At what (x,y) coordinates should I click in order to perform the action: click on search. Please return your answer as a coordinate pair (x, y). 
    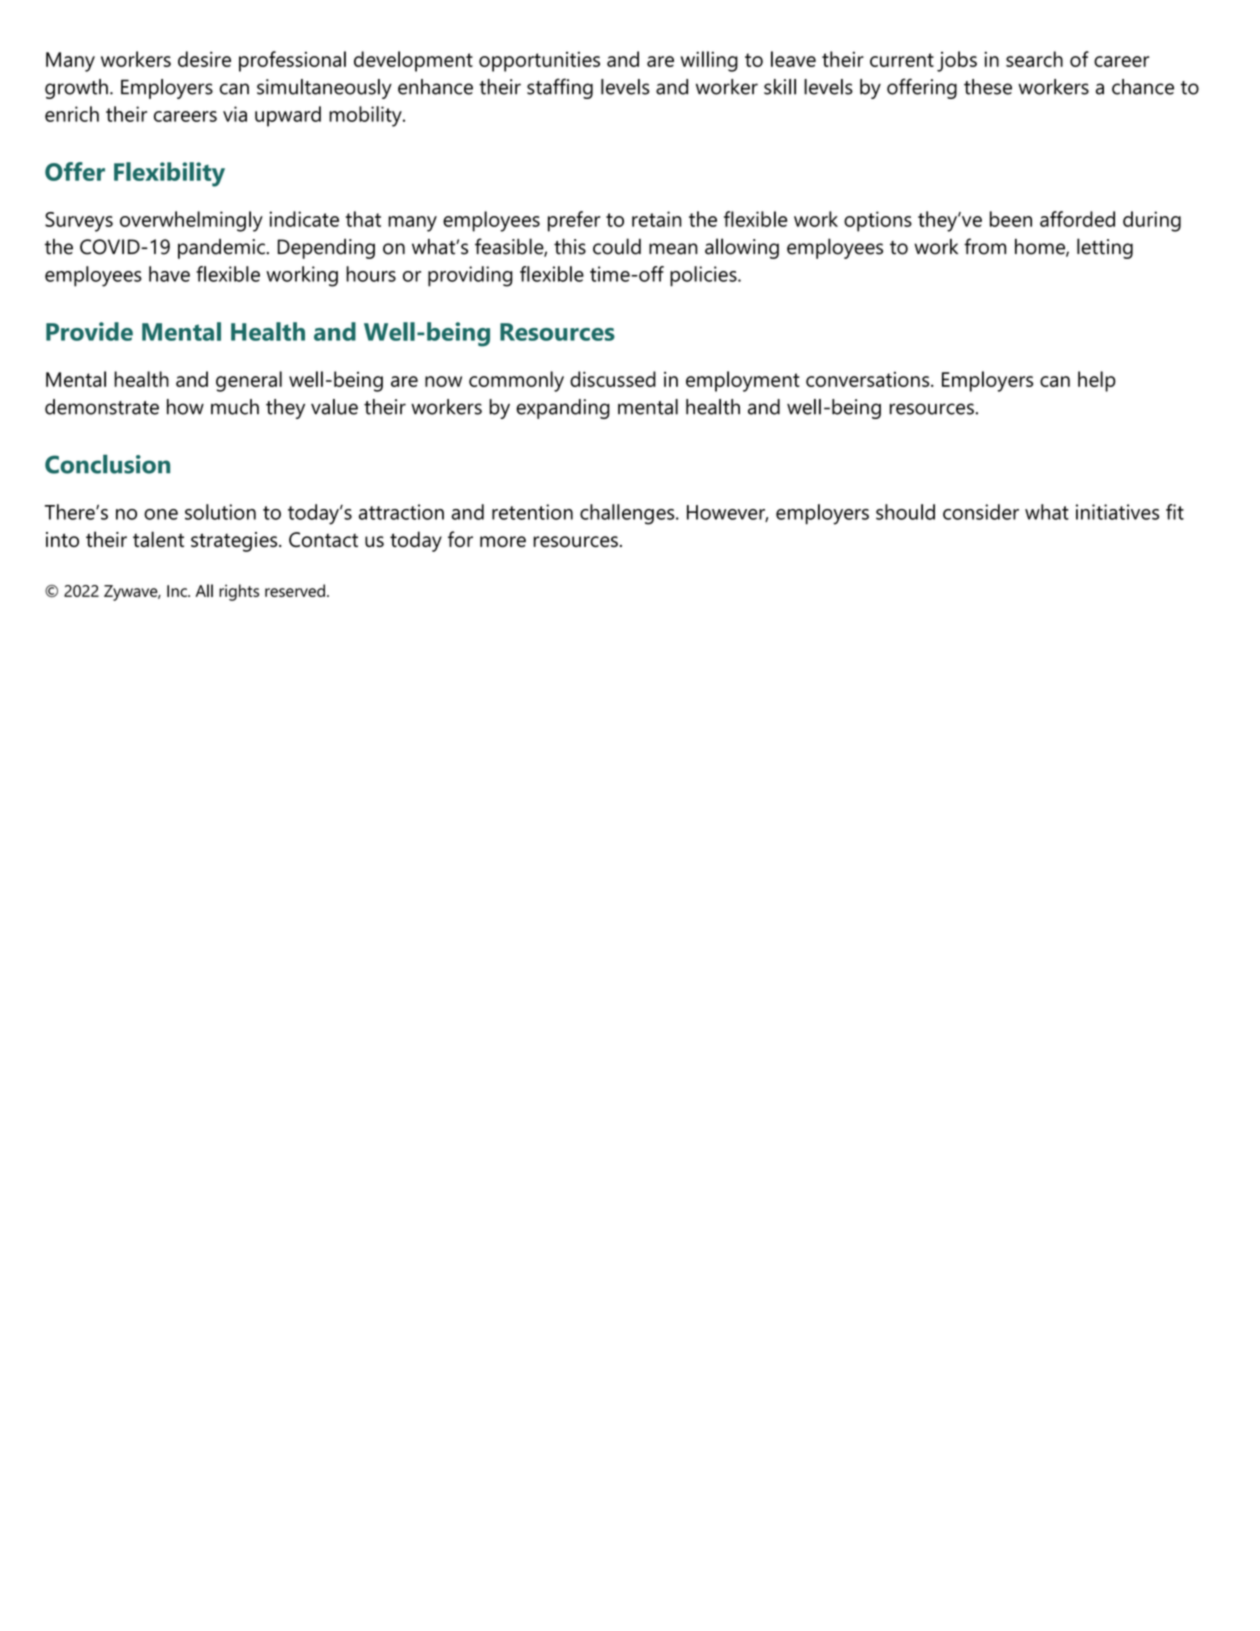
    Looking at the image, I should click on (1034, 59).
